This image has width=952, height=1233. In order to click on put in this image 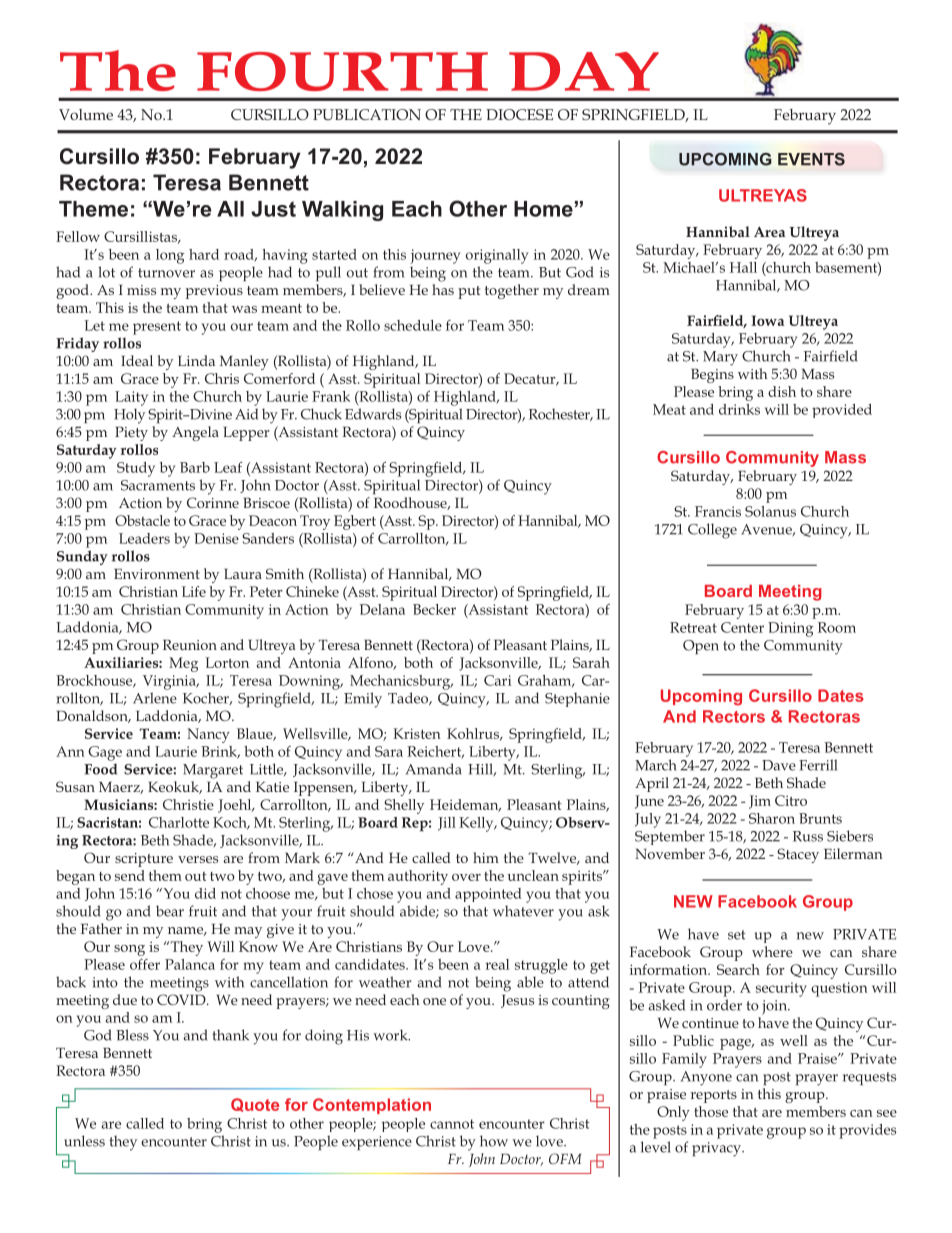, I will do `click(469, 292)`.
